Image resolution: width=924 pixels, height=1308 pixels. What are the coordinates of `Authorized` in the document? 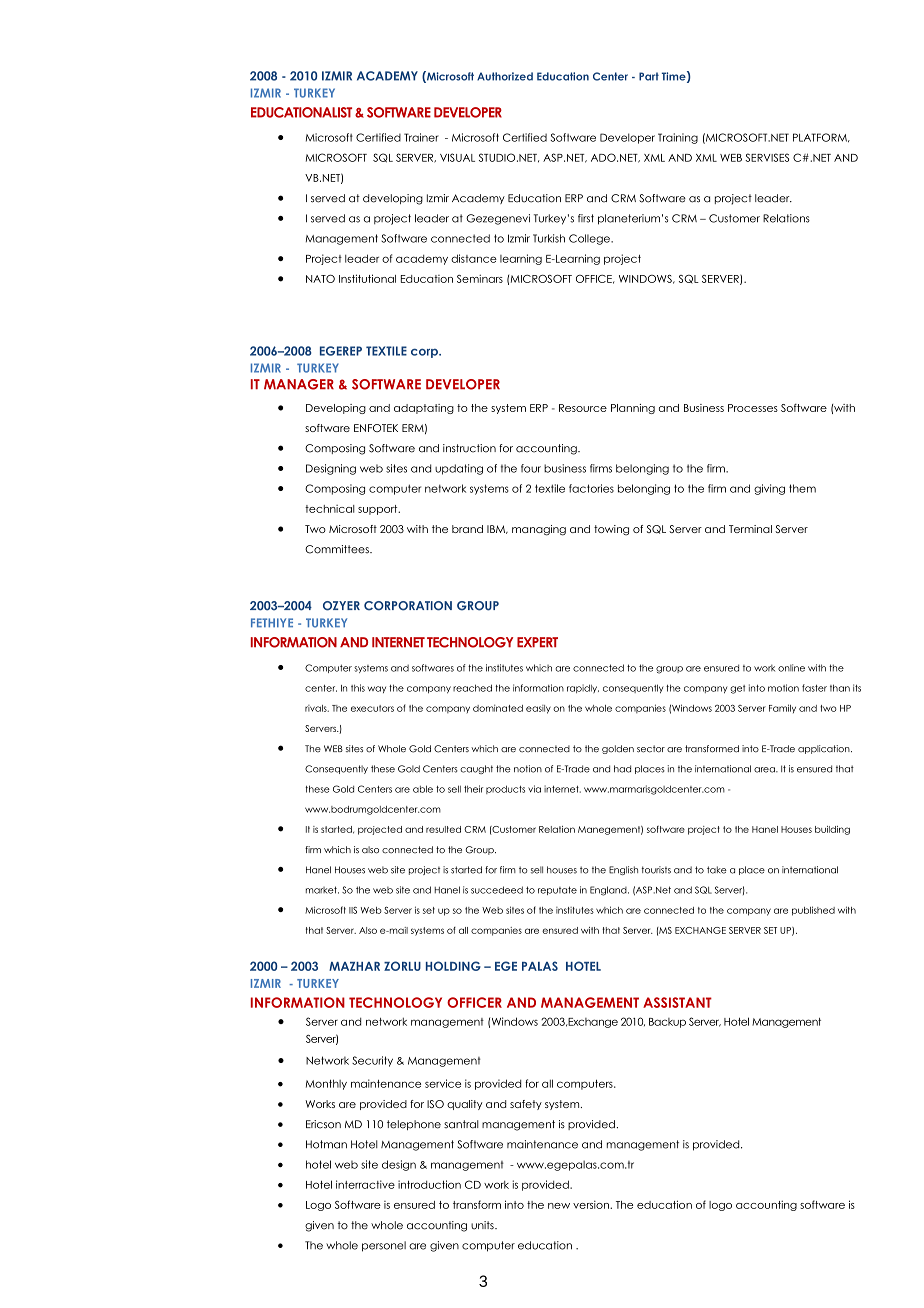 It's located at (505, 76).
